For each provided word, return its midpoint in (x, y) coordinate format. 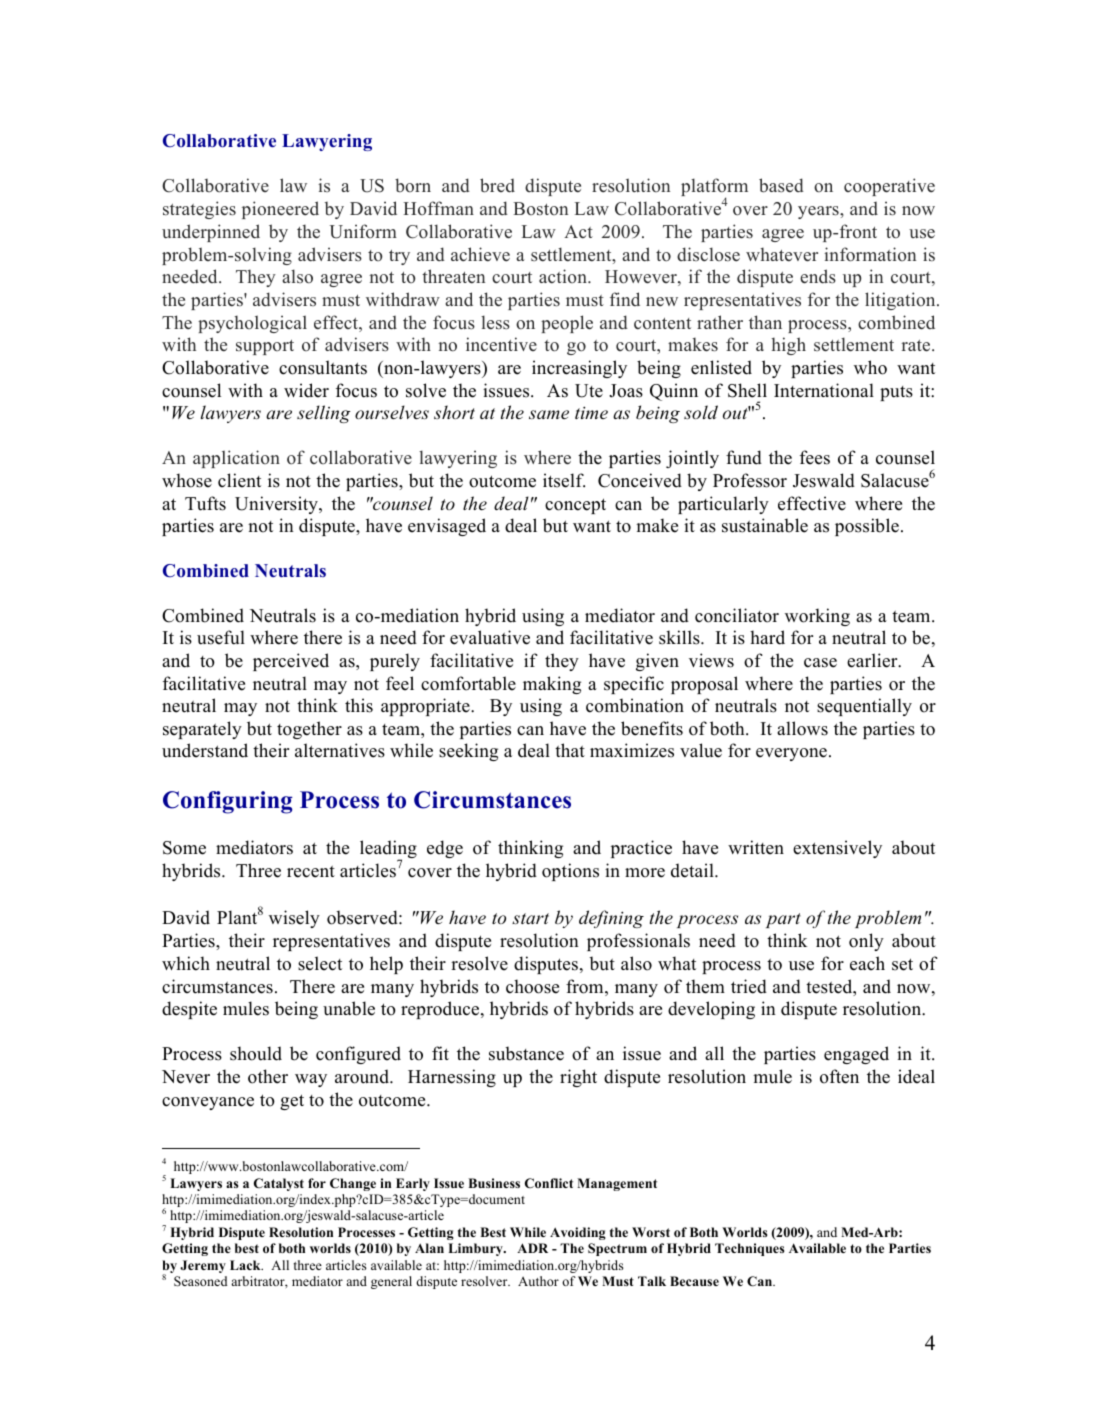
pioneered (280, 210)
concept (575, 506)
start (530, 918)
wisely (294, 919)
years (819, 212)
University (277, 505)
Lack (246, 1265)
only (866, 942)
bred (497, 185)
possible (867, 527)
